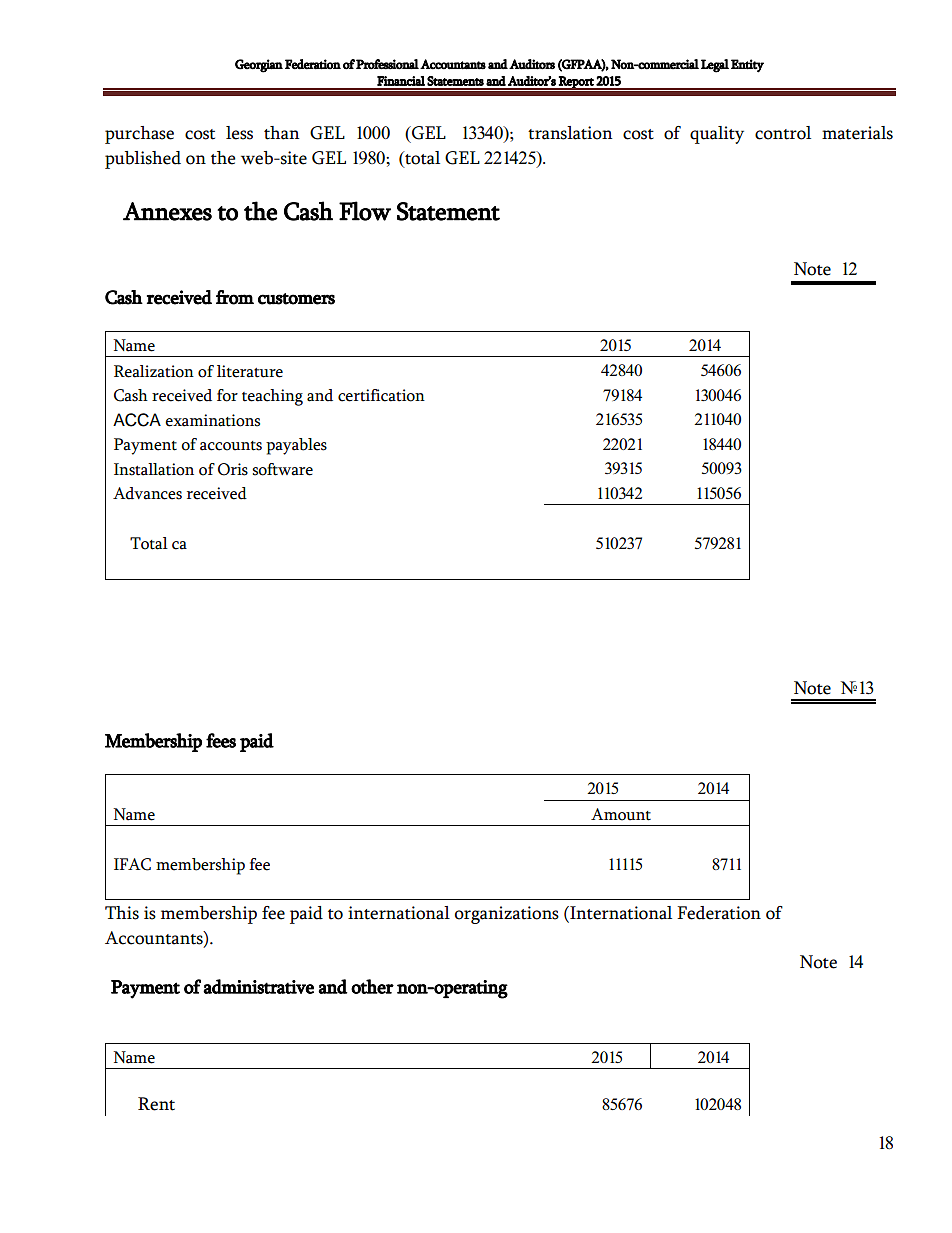  Describe the element at coordinates (747, 66) in the document. I see `Entity` at that location.
